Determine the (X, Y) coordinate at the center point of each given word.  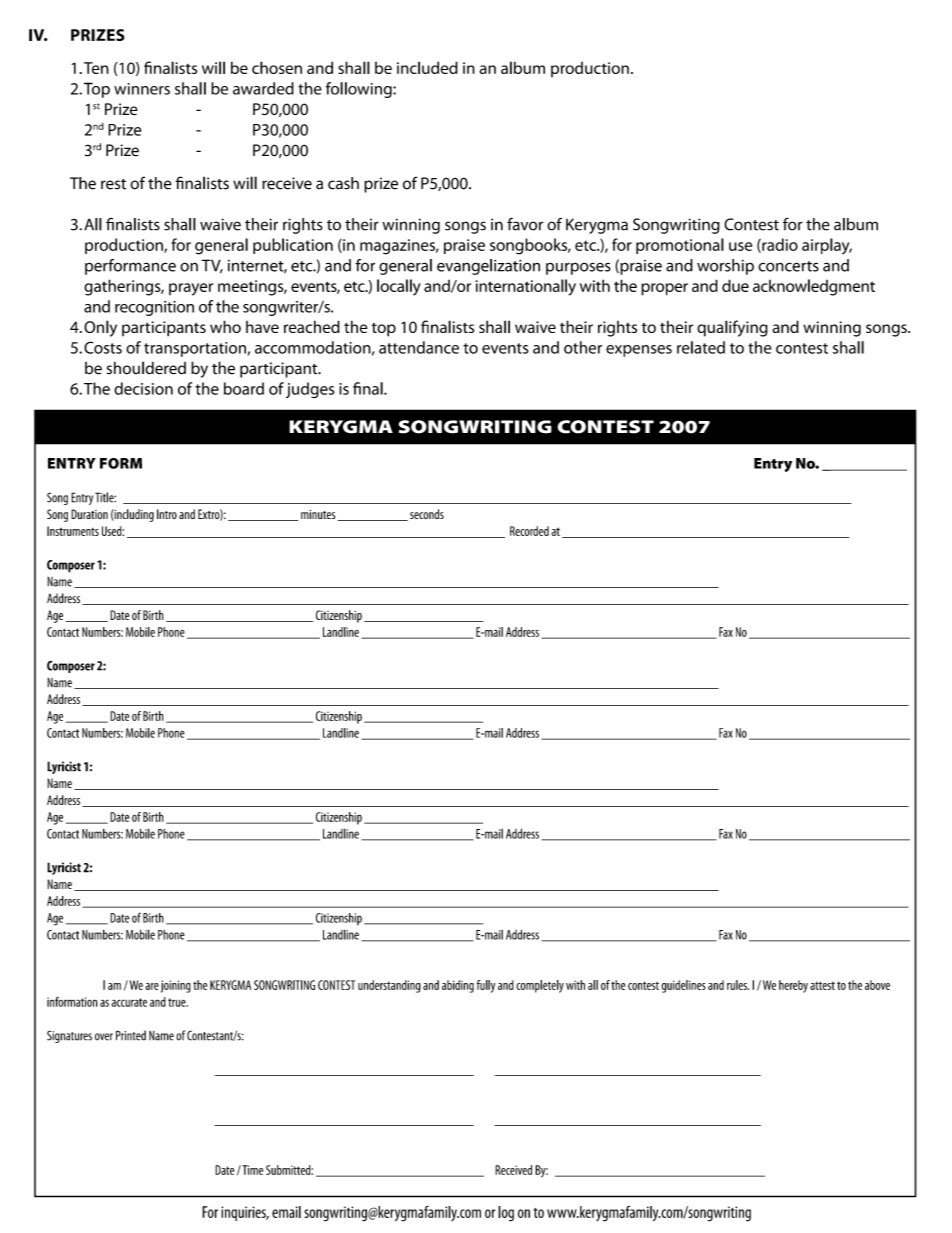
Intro (167, 514)
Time (251, 1170)
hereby (793, 986)
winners (142, 89)
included (427, 67)
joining (176, 986)
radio (779, 245)
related (701, 347)
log (506, 1214)
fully (486, 986)
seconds (427, 514)
